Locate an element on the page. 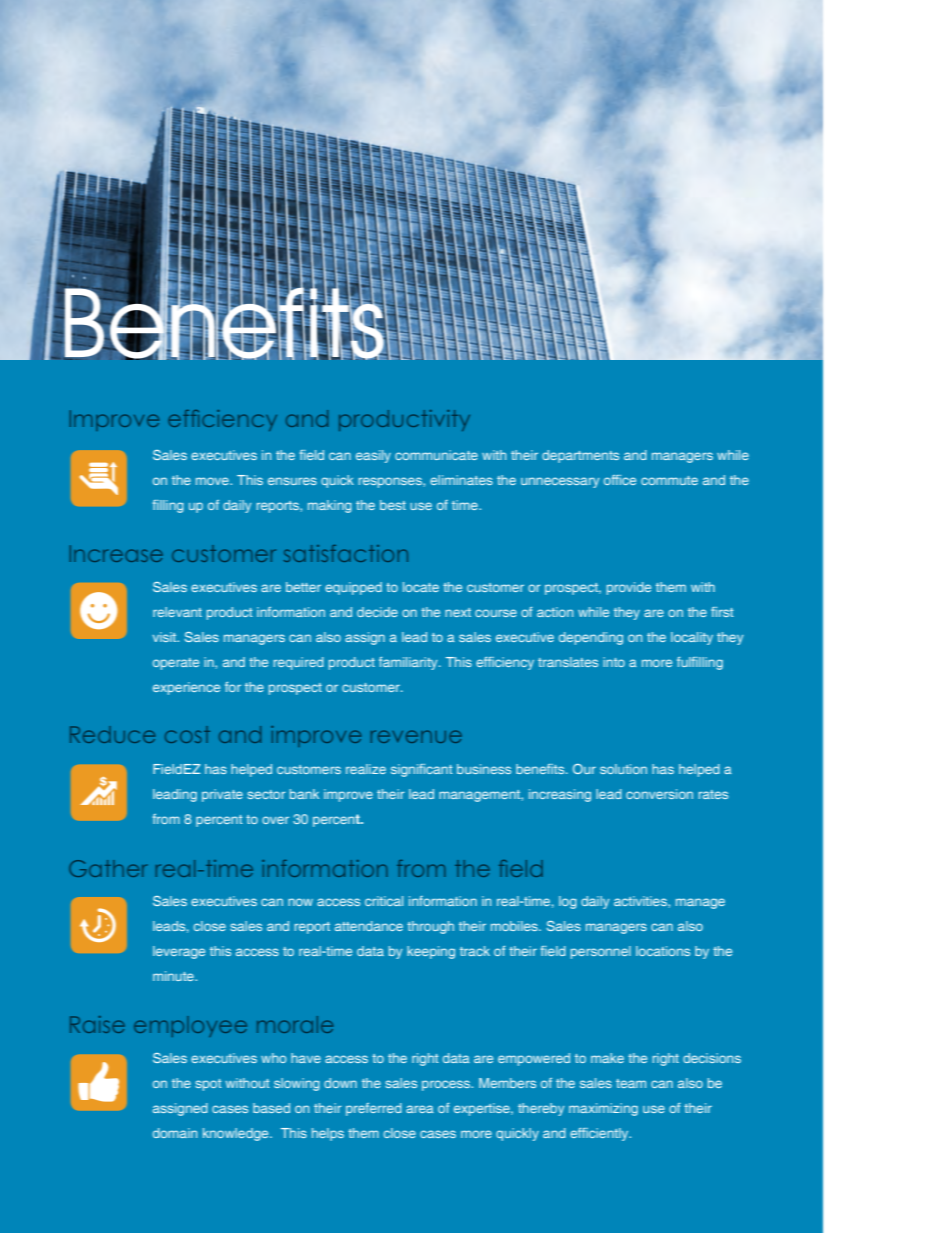 This page has width=952, height=1233. into is located at coordinates (614, 662).
